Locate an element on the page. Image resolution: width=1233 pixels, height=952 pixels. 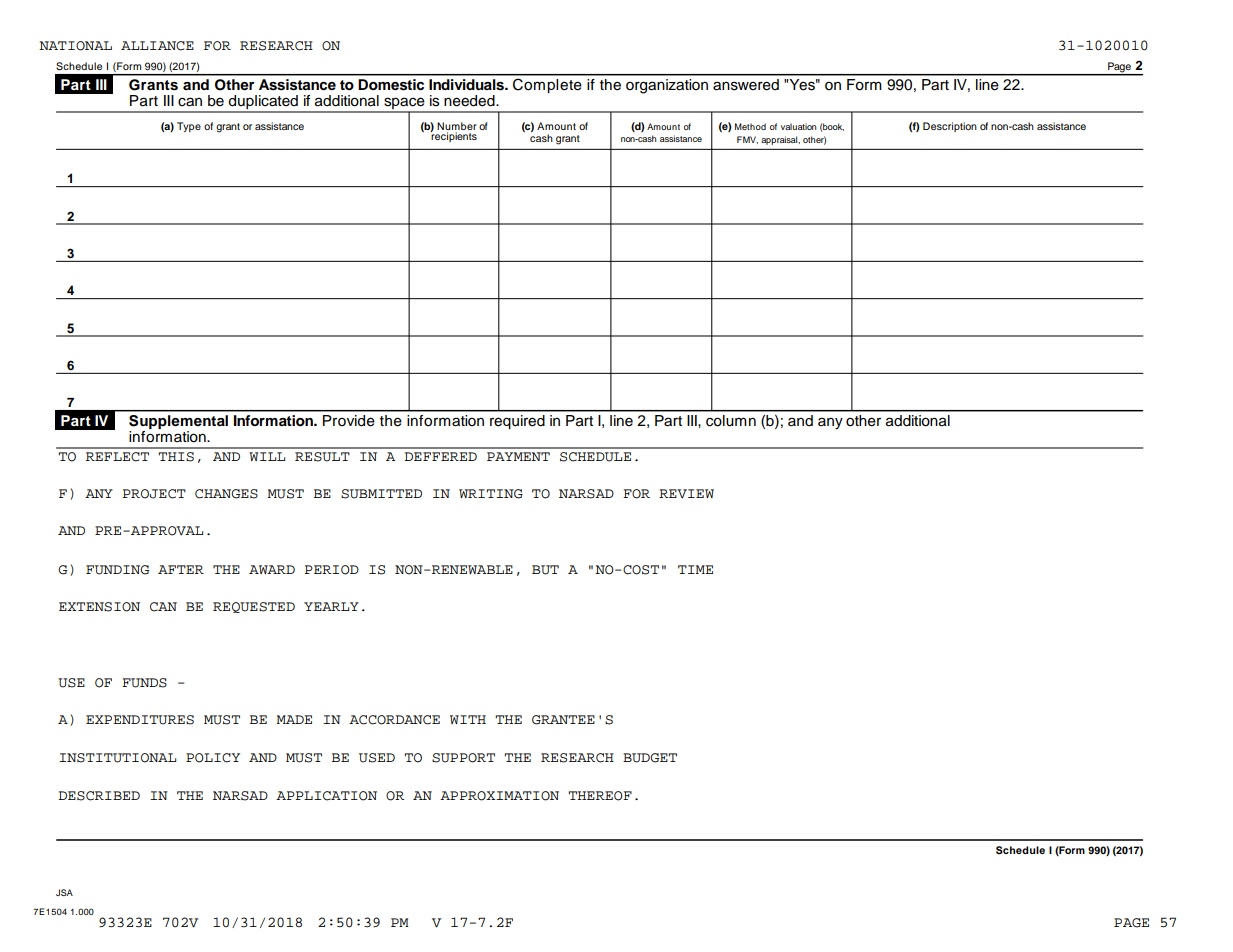
column is located at coordinates (731, 421).
